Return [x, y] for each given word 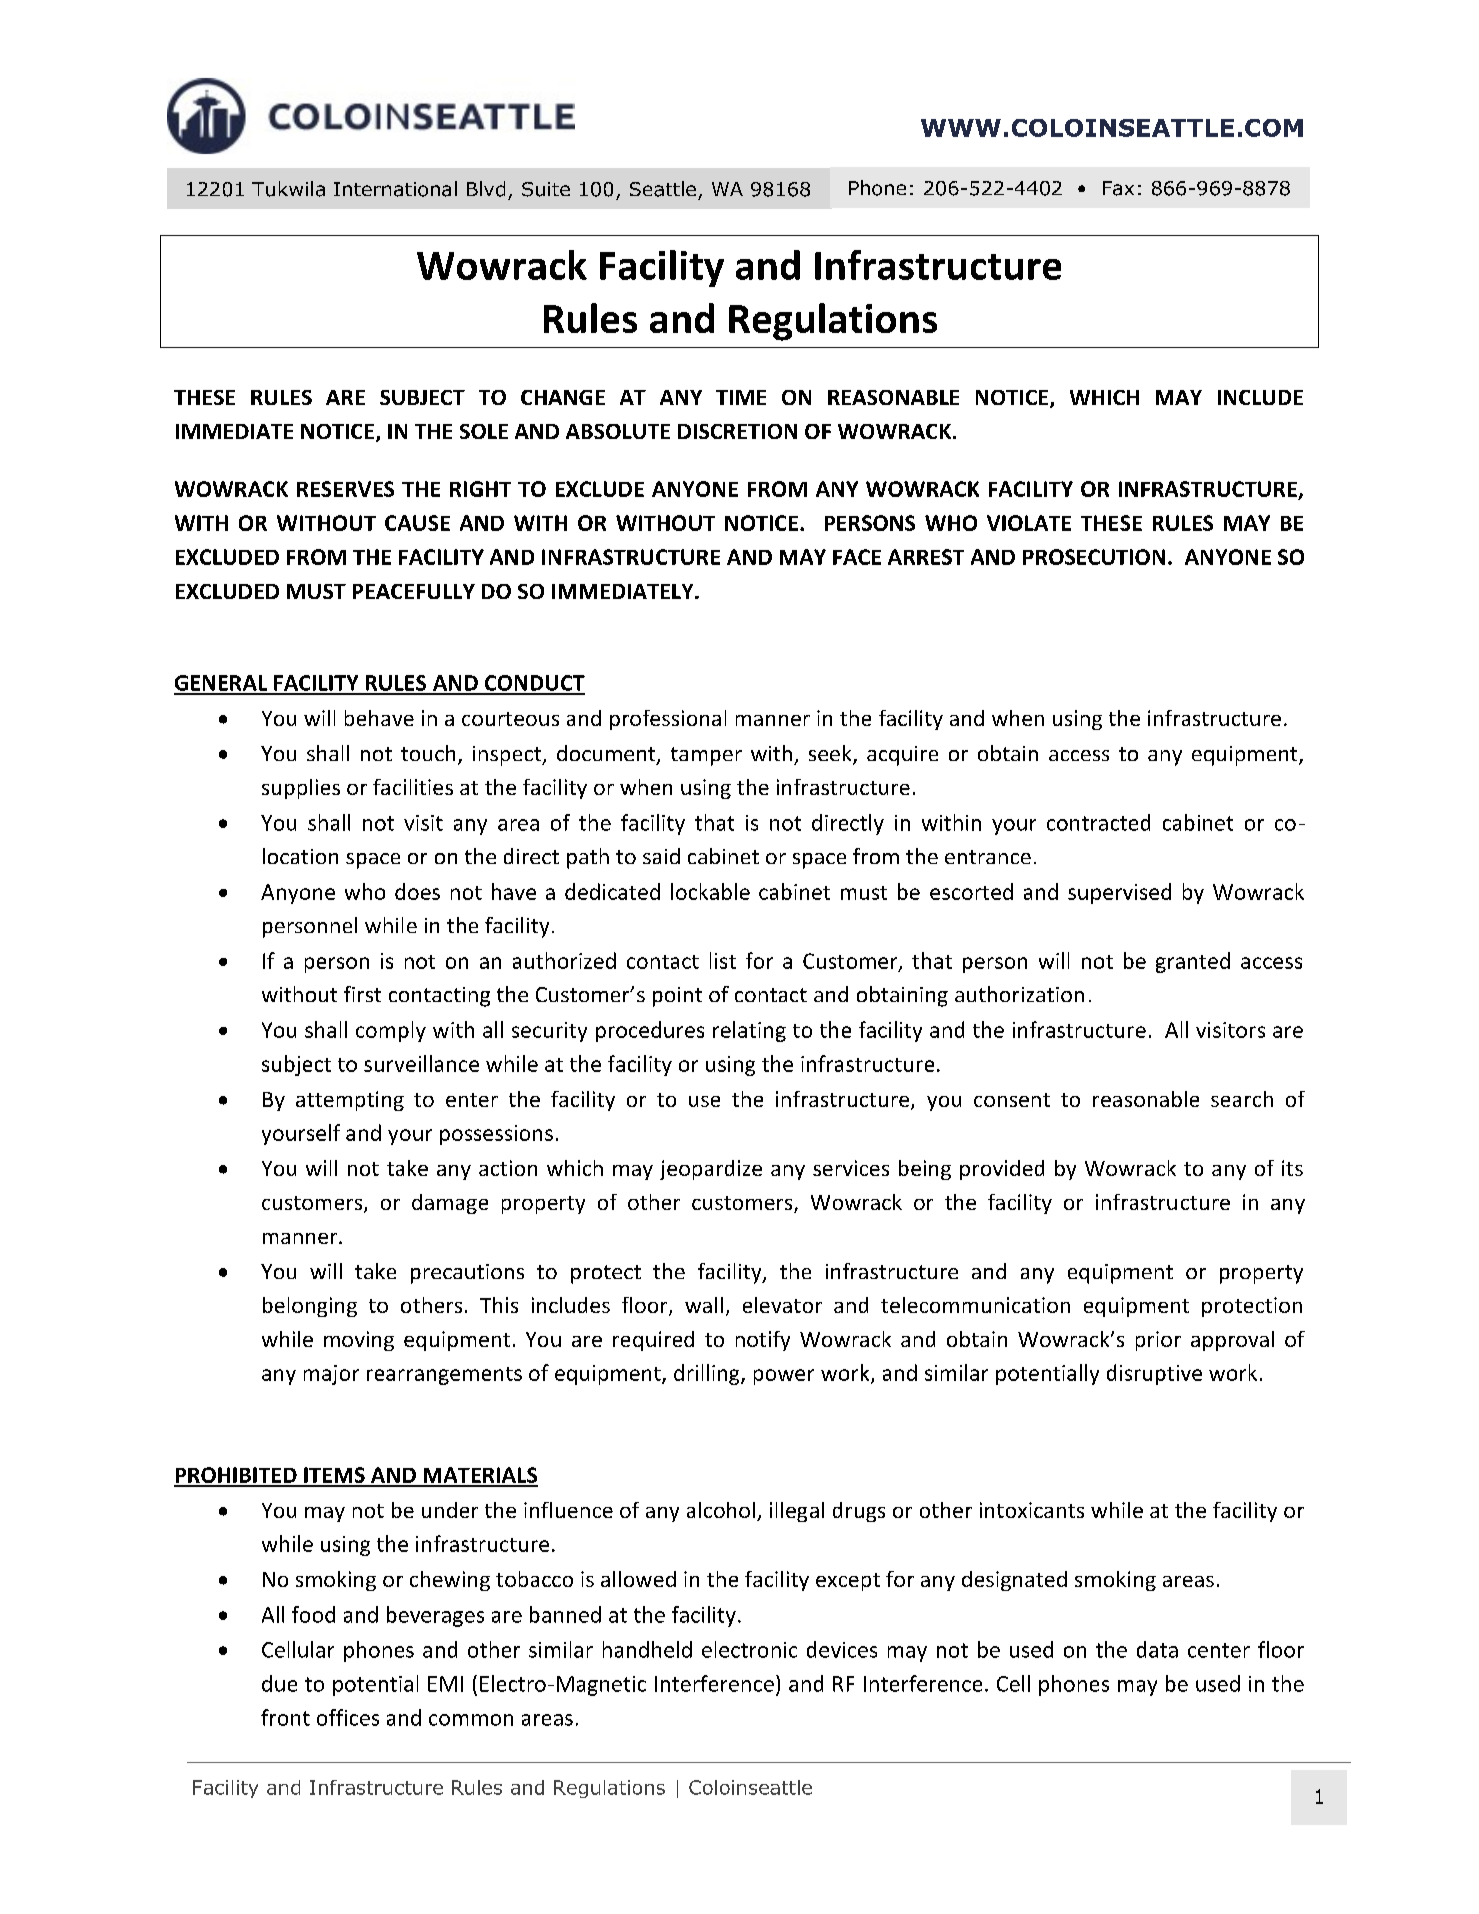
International [395, 189]
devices [842, 1649]
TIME [741, 397]
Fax [1118, 188]
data [1157, 1649]
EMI [445, 1684]
